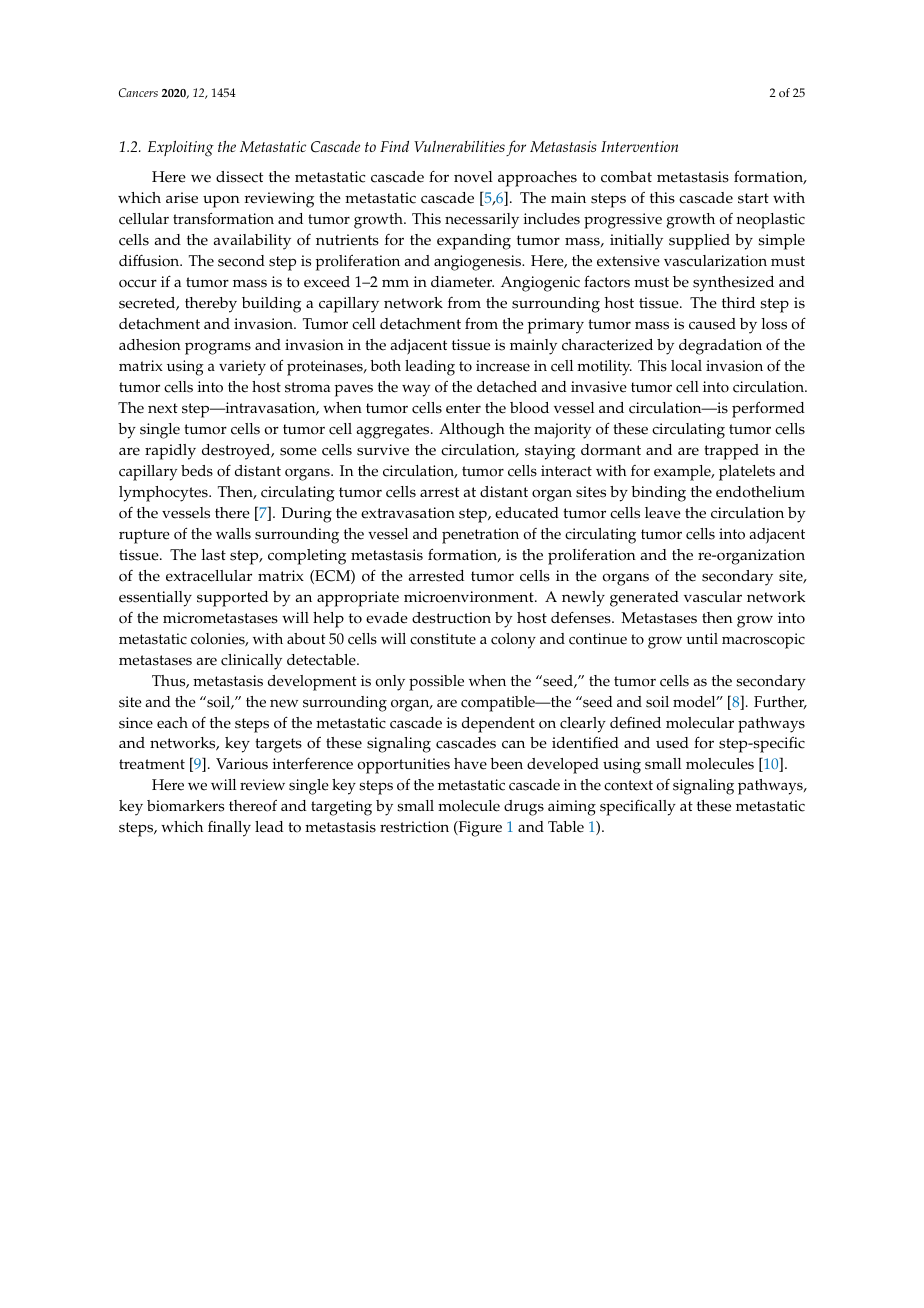 The width and height of the screenshot is (924, 1308). I want to click on trapped, so click(731, 452).
